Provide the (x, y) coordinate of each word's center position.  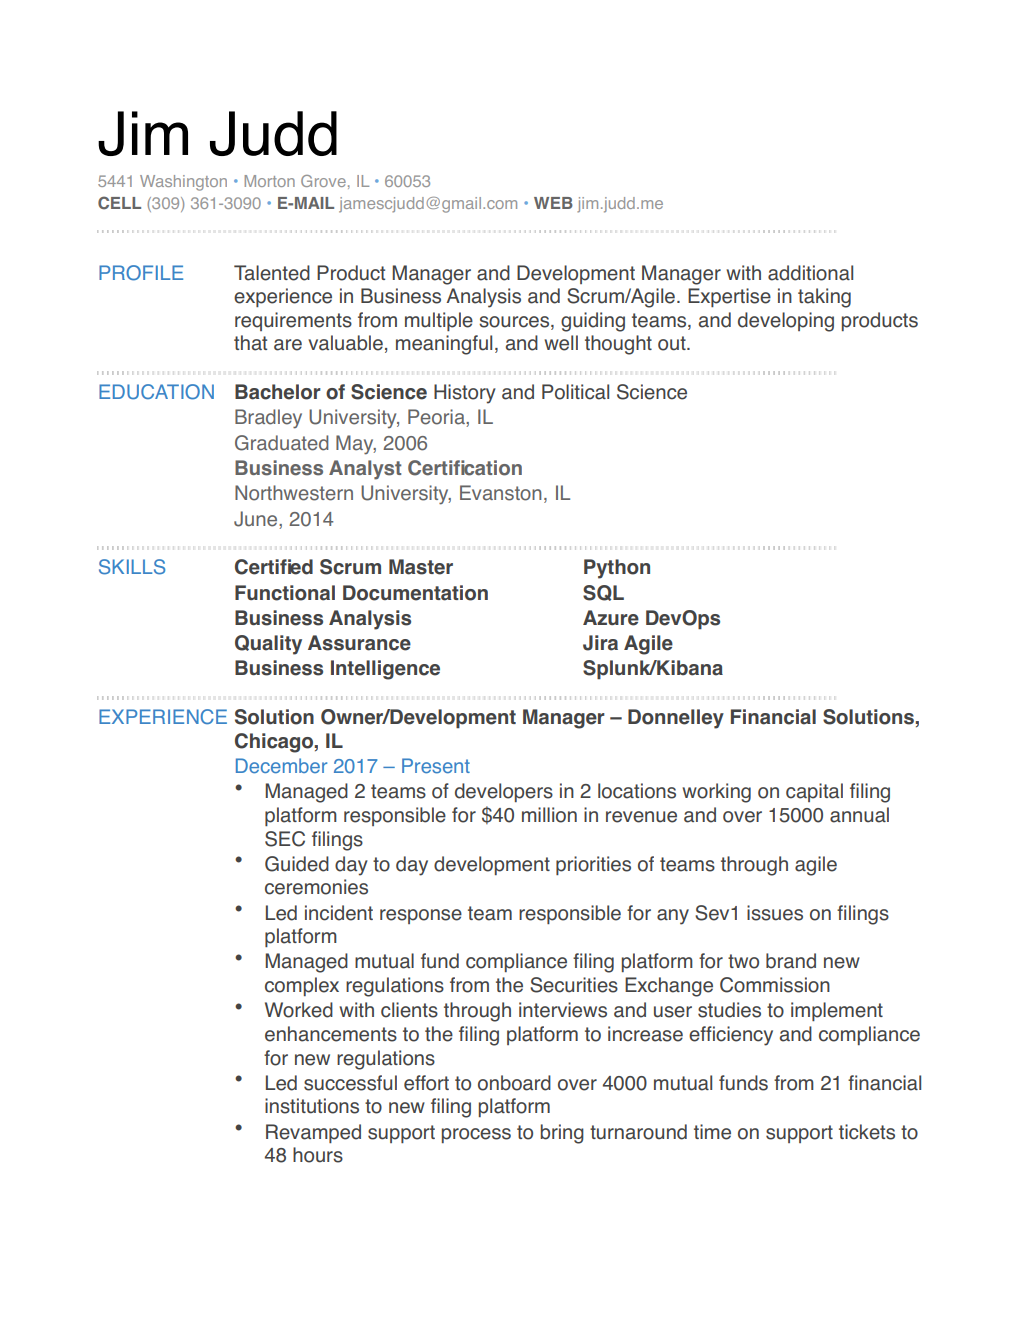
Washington (183, 183)
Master (421, 567)
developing (786, 322)
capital (814, 792)
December (281, 766)
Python (617, 569)
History (465, 394)
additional (810, 273)
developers (504, 792)
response (421, 916)
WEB (553, 203)
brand (791, 961)
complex (302, 986)
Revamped (313, 1133)
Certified (274, 567)
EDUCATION (156, 392)
